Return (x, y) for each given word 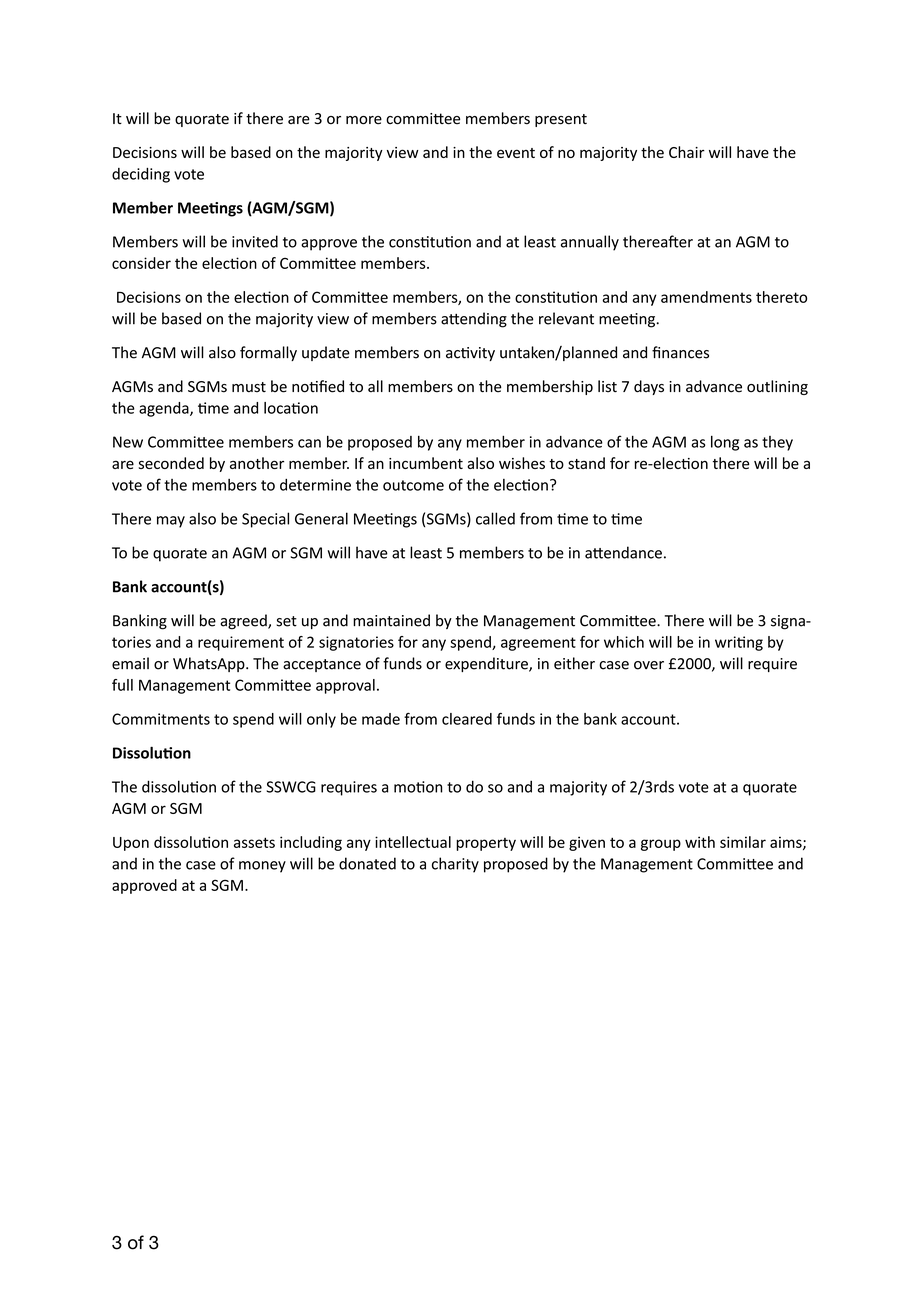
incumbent (426, 463)
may (171, 522)
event (516, 153)
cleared (467, 719)
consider (141, 263)
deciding (141, 175)
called (495, 518)
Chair (687, 152)
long (725, 443)
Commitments (161, 719)
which (624, 642)
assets (254, 842)
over (649, 665)
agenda (165, 409)
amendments (706, 297)
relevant (566, 318)
